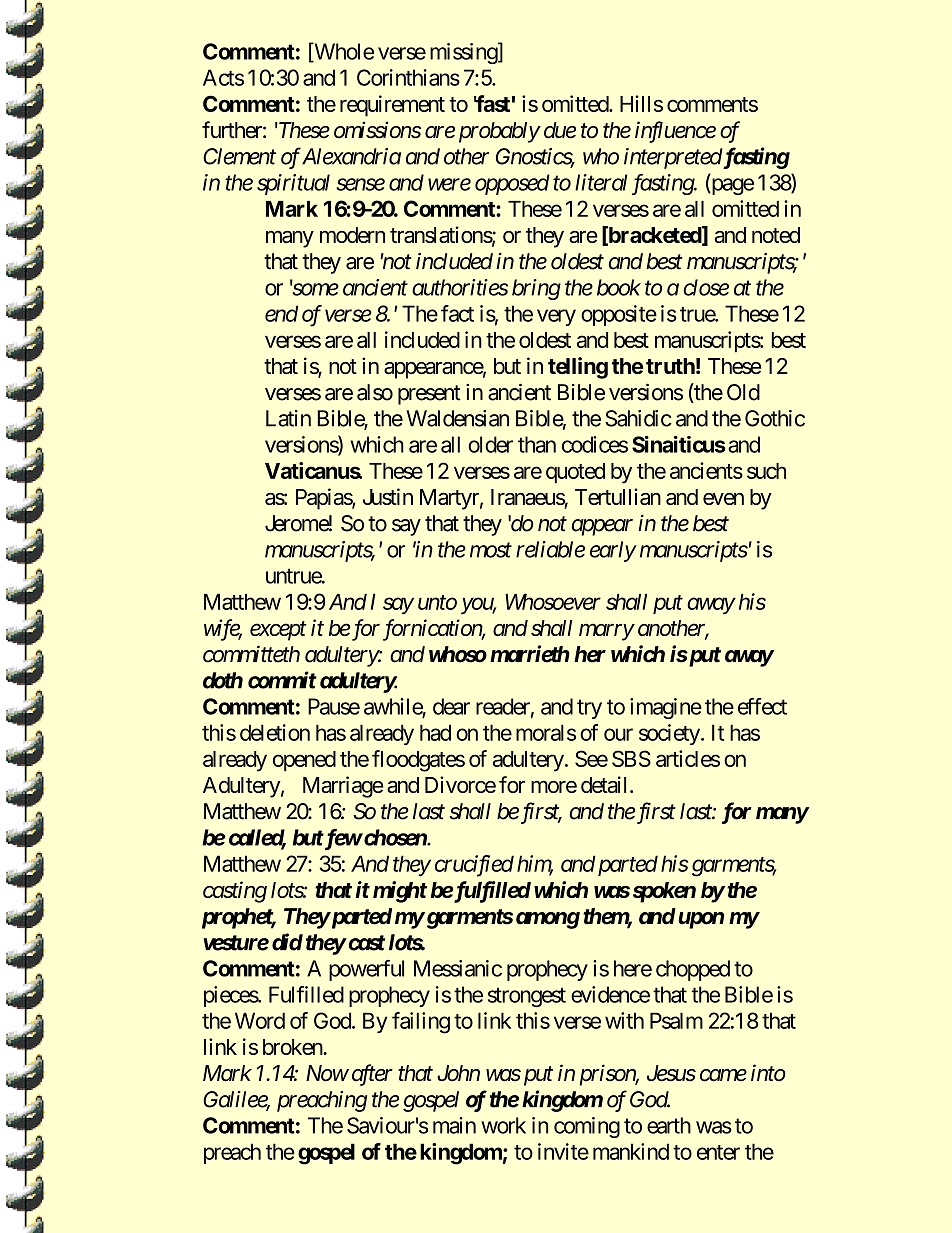  Describe the element at coordinates (491, 550) in the screenshot. I see `most` at that location.
